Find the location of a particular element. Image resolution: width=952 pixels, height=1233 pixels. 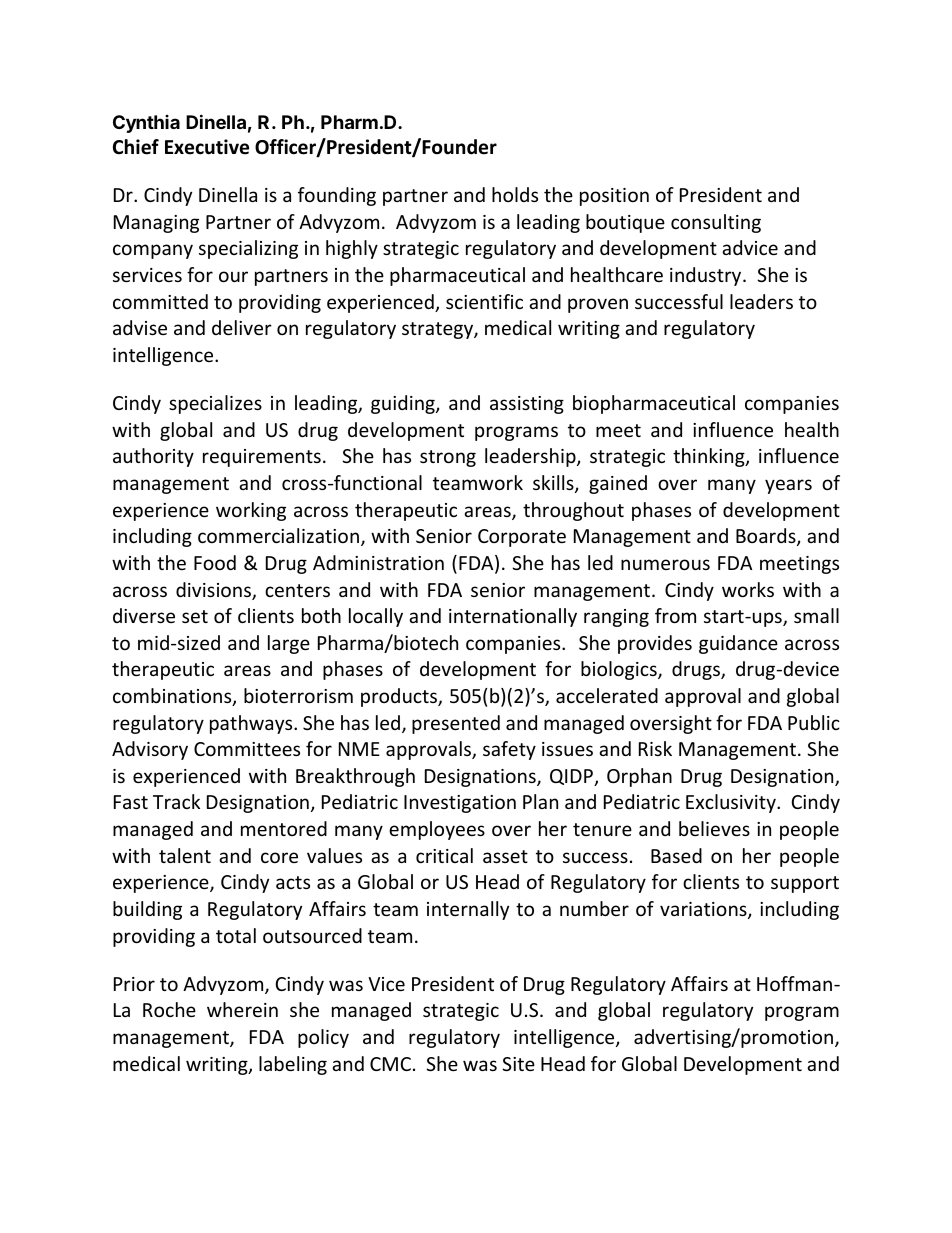

works is located at coordinates (748, 589).
